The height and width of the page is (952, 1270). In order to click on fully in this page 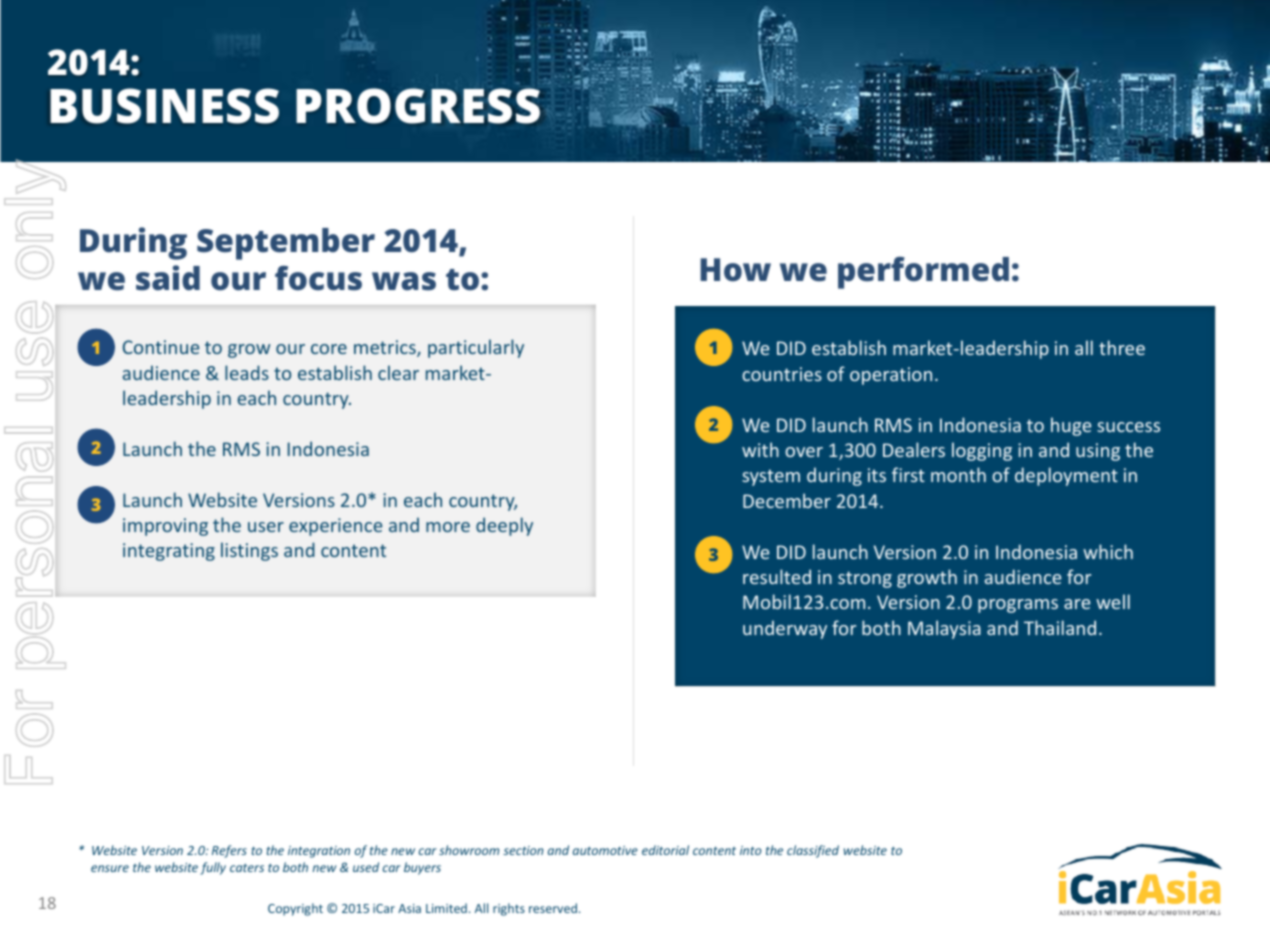, I will do `click(213, 868)`.
